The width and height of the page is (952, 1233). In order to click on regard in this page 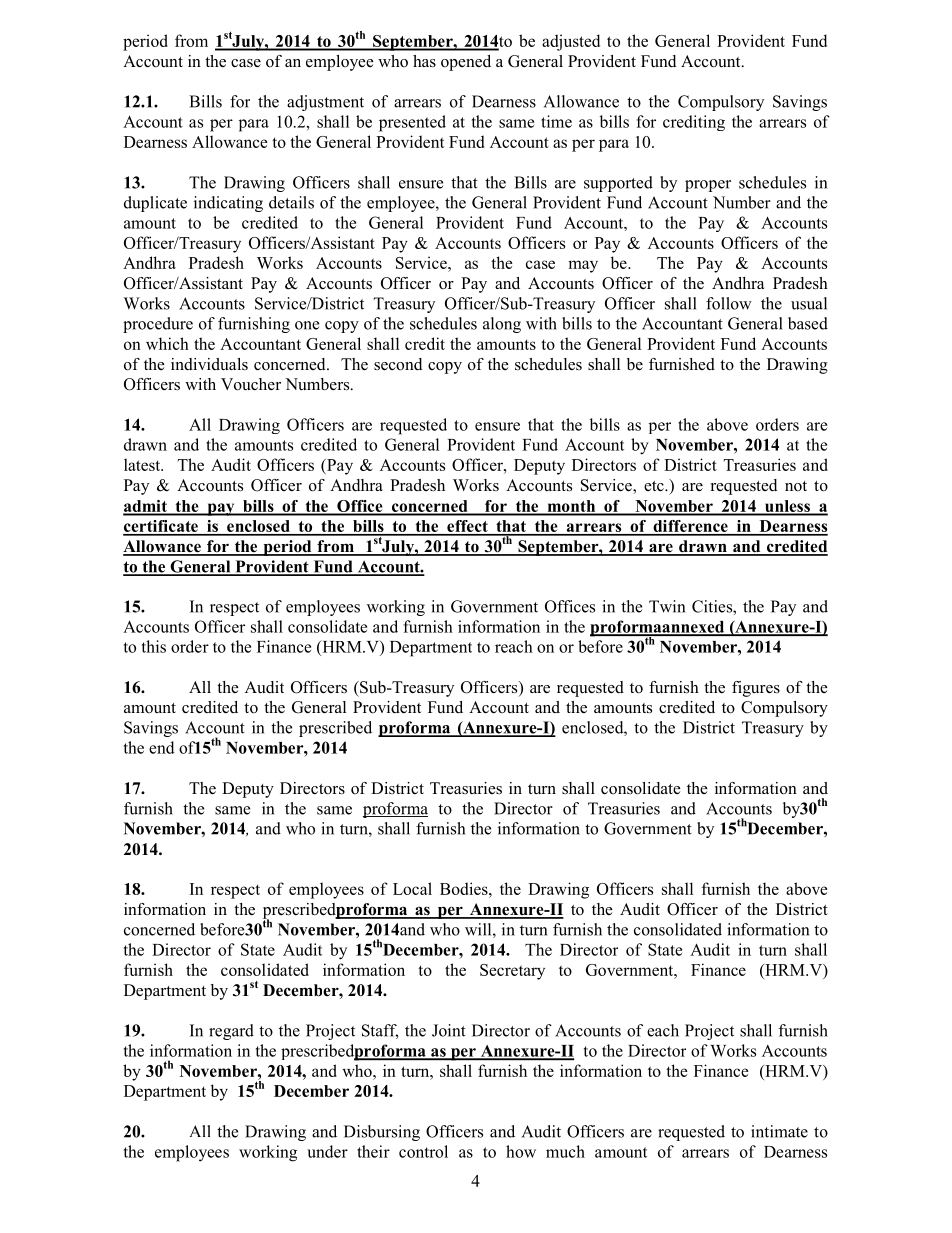, I will do `click(231, 1032)`.
